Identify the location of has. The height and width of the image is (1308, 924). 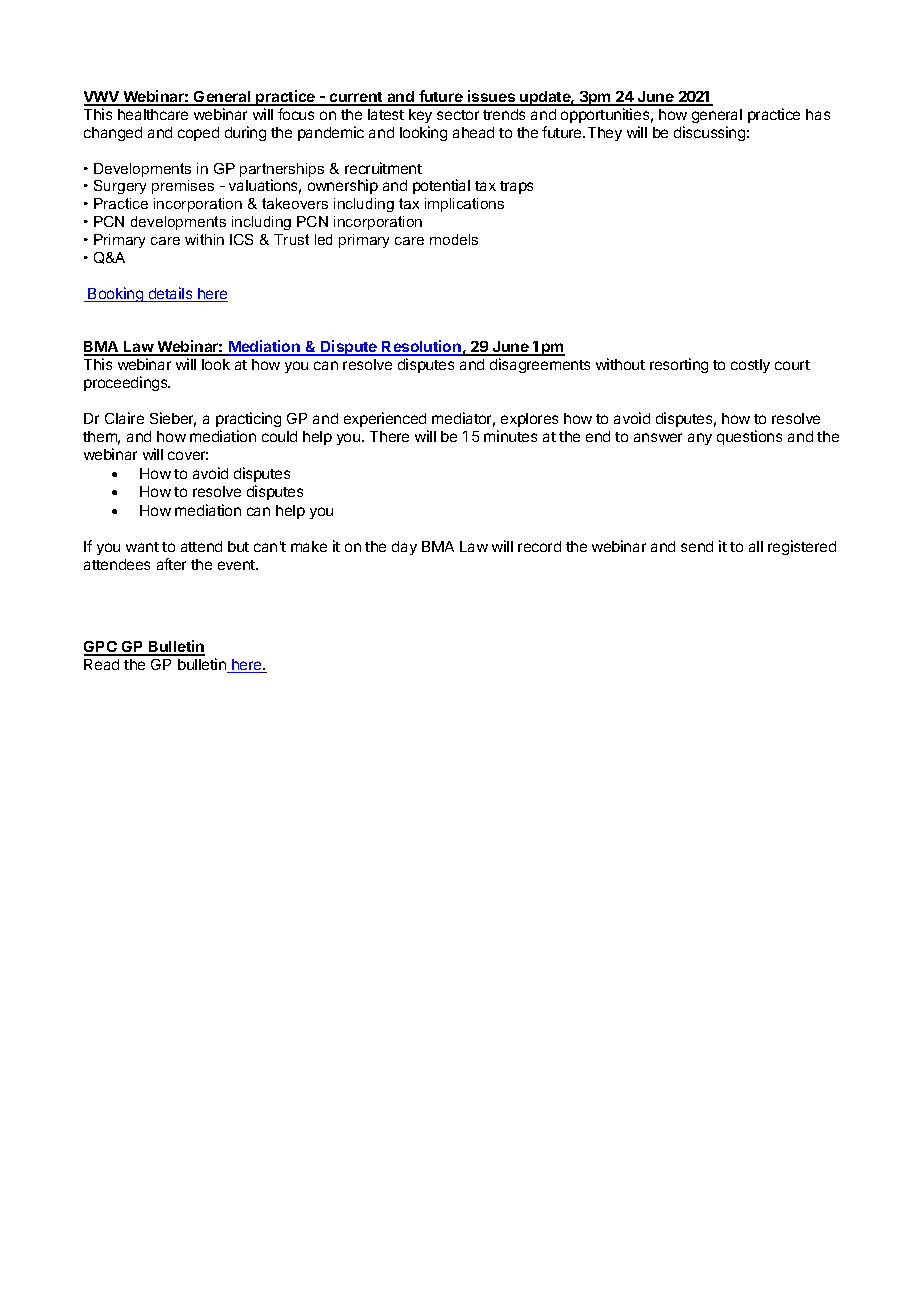
(818, 114).
